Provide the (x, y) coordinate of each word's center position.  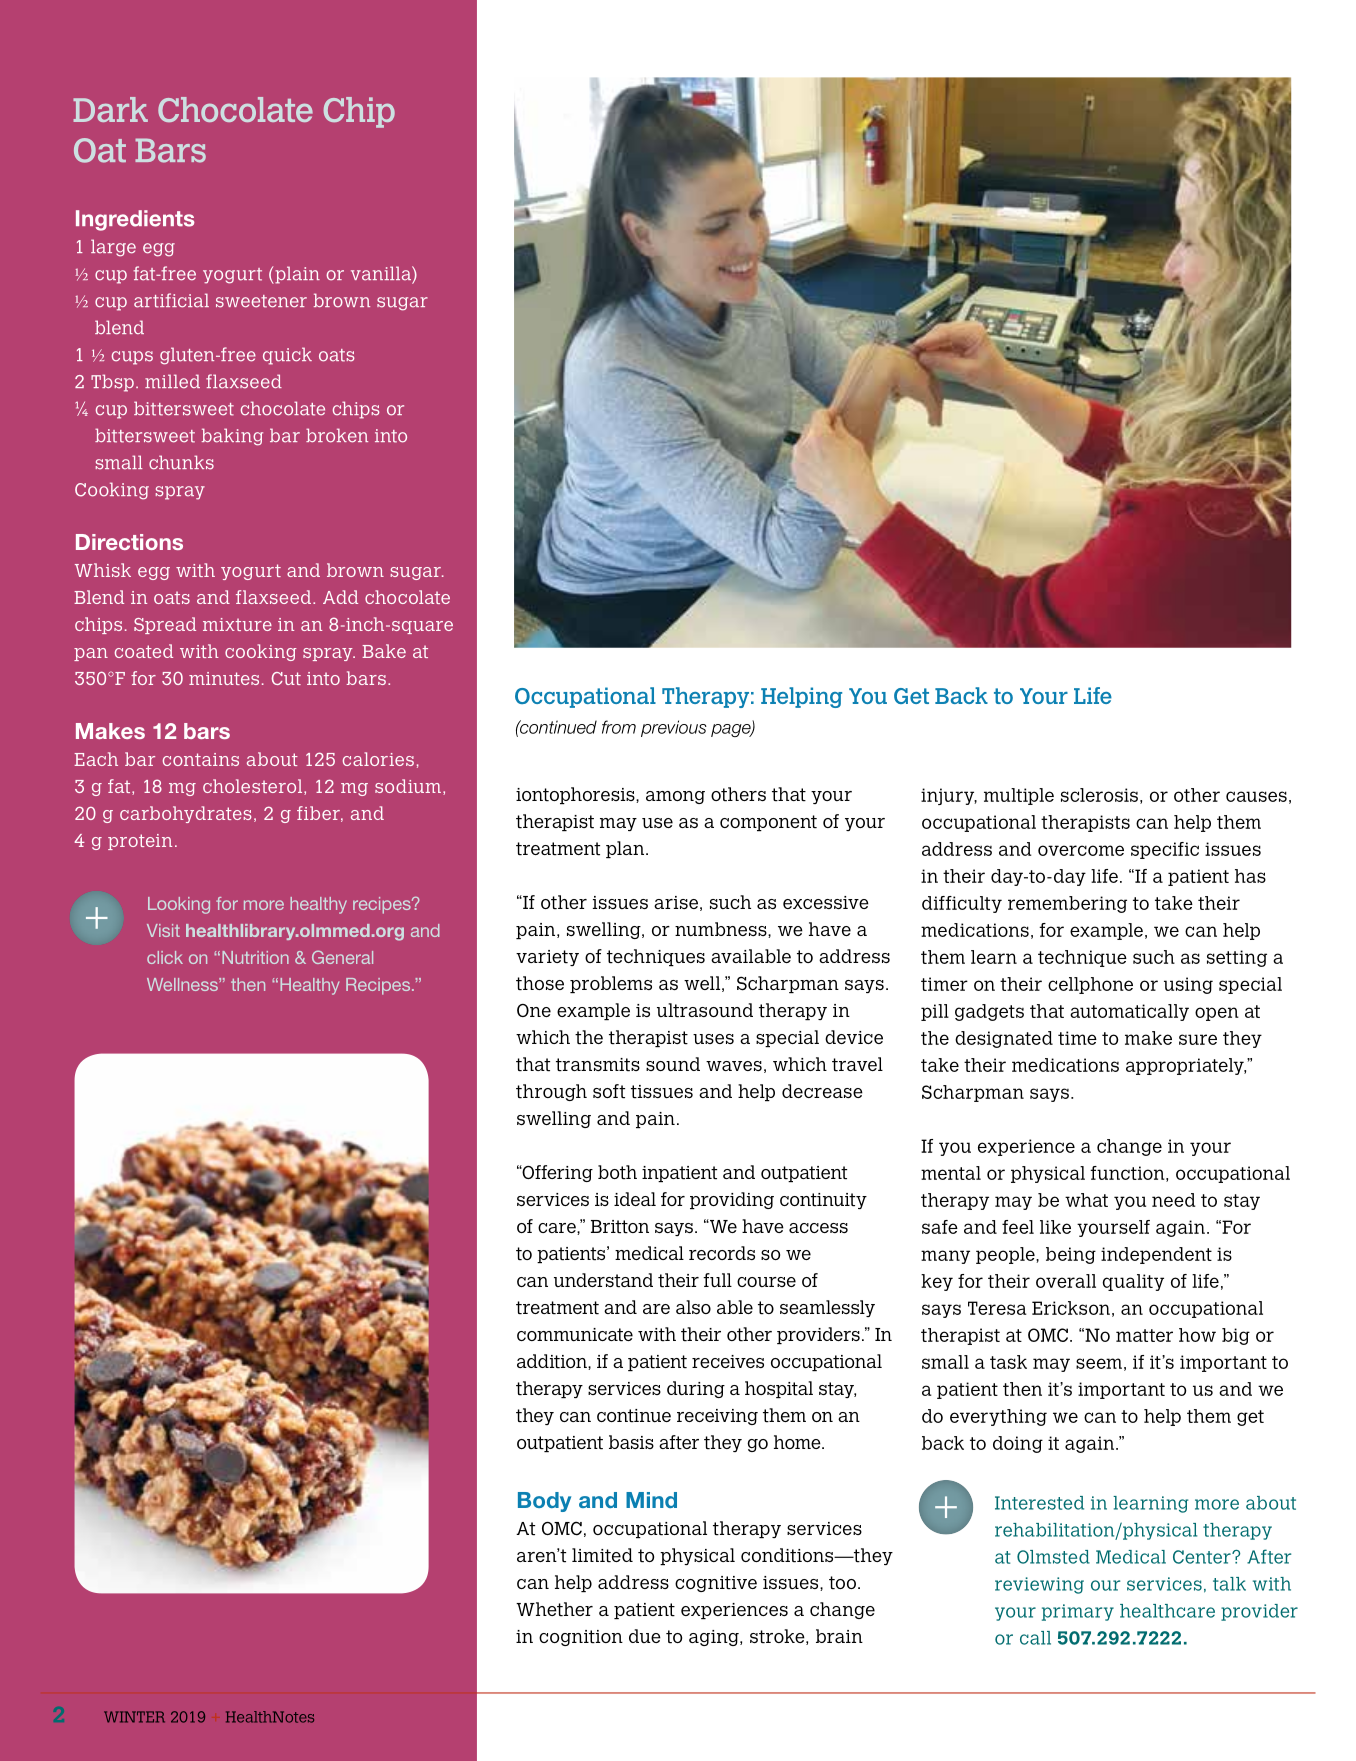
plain (296, 275)
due (645, 1636)
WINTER (134, 1717)
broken (337, 435)
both (617, 1172)
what (1086, 1200)
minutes (224, 678)
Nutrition (255, 957)
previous (674, 728)
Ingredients (135, 220)
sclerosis (1099, 795)
